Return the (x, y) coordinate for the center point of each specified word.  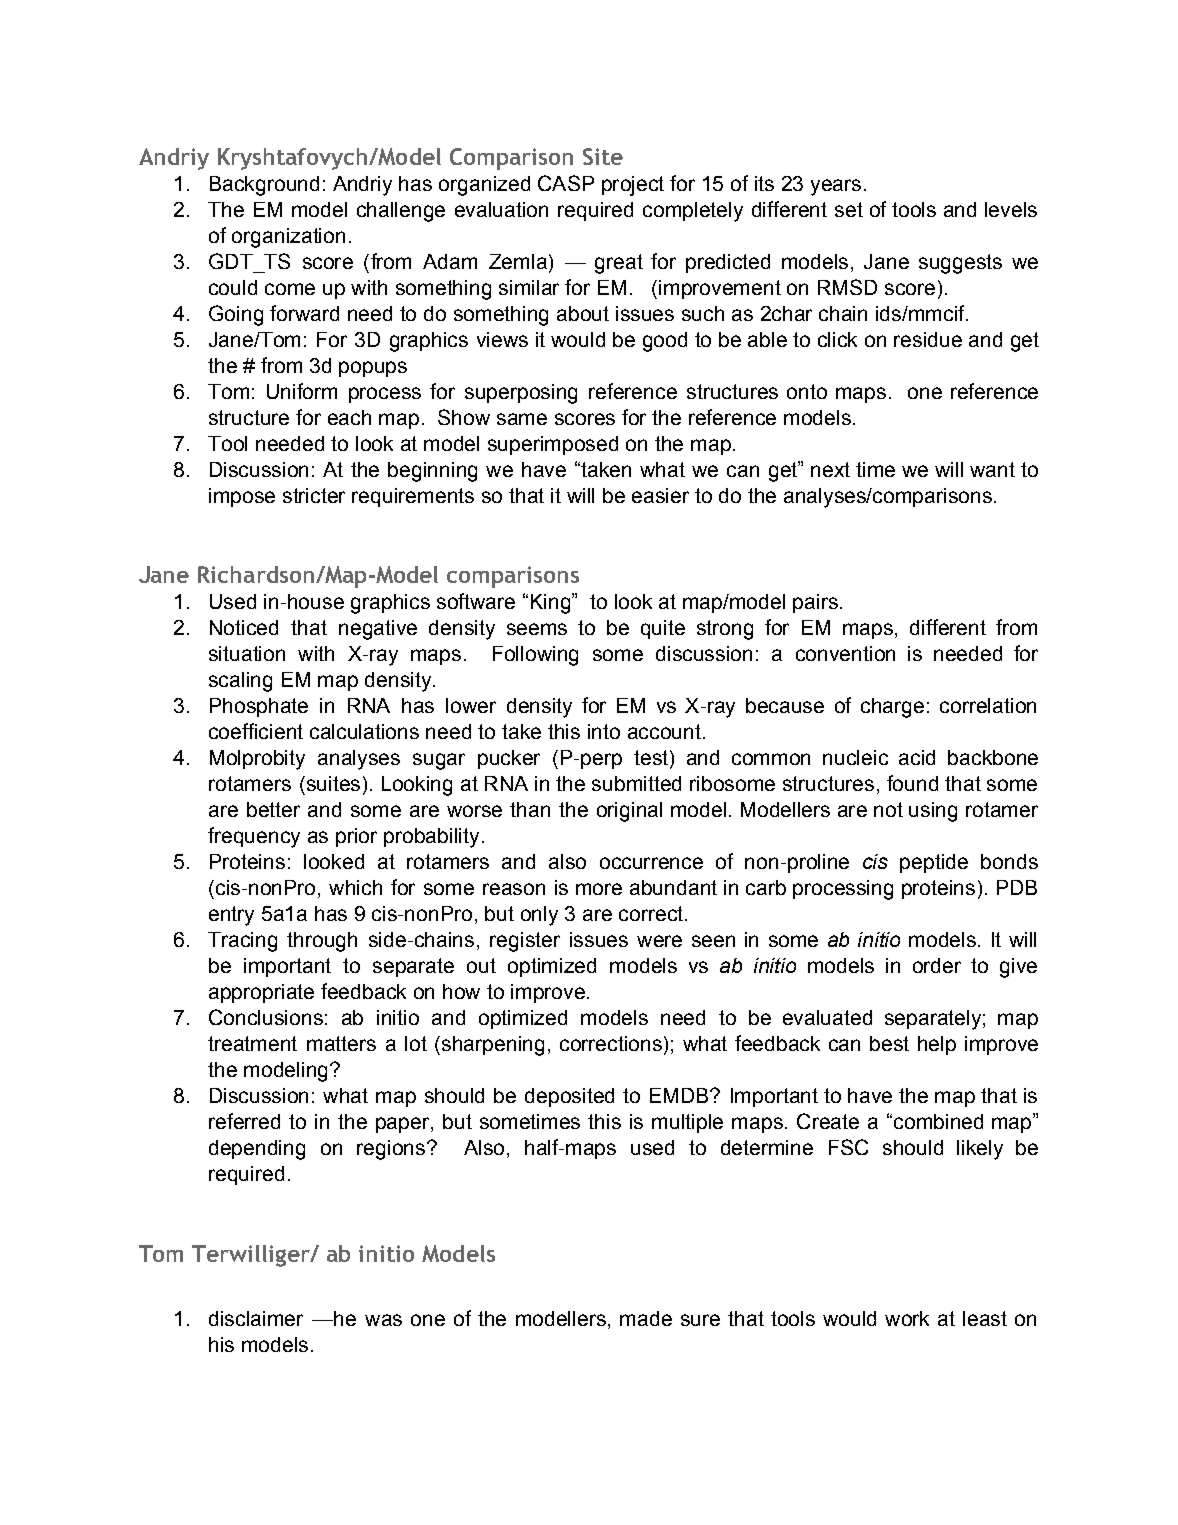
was (383, 1320)
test (652, 759)
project (633, 186)
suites (332, 783)
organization (288, 238)
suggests (960, 264)
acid (917, 757)
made (646, 1318)
